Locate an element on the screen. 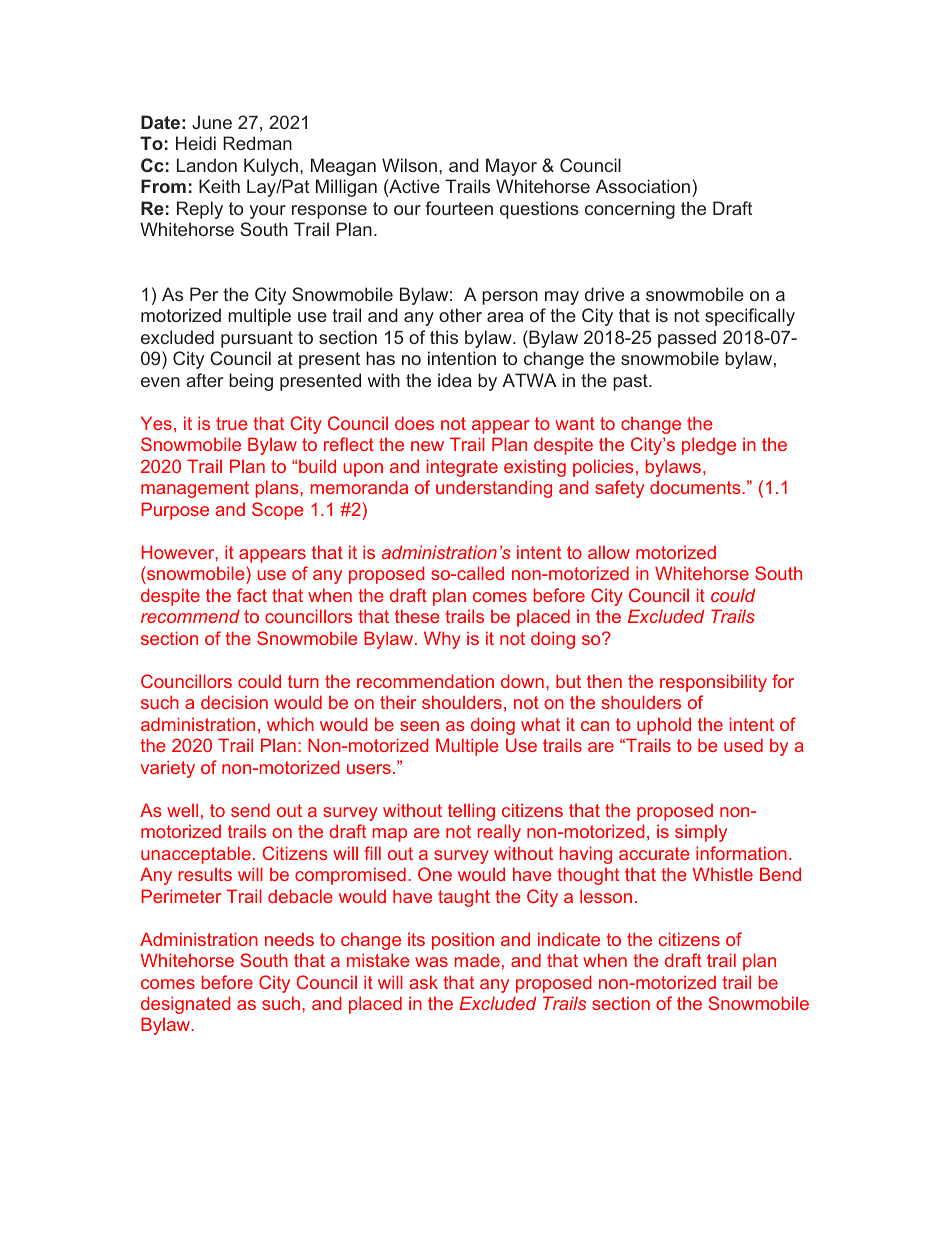 The height and width of the screenshot is (1233, 952). responsibility is located at coordinates (713, 683).
